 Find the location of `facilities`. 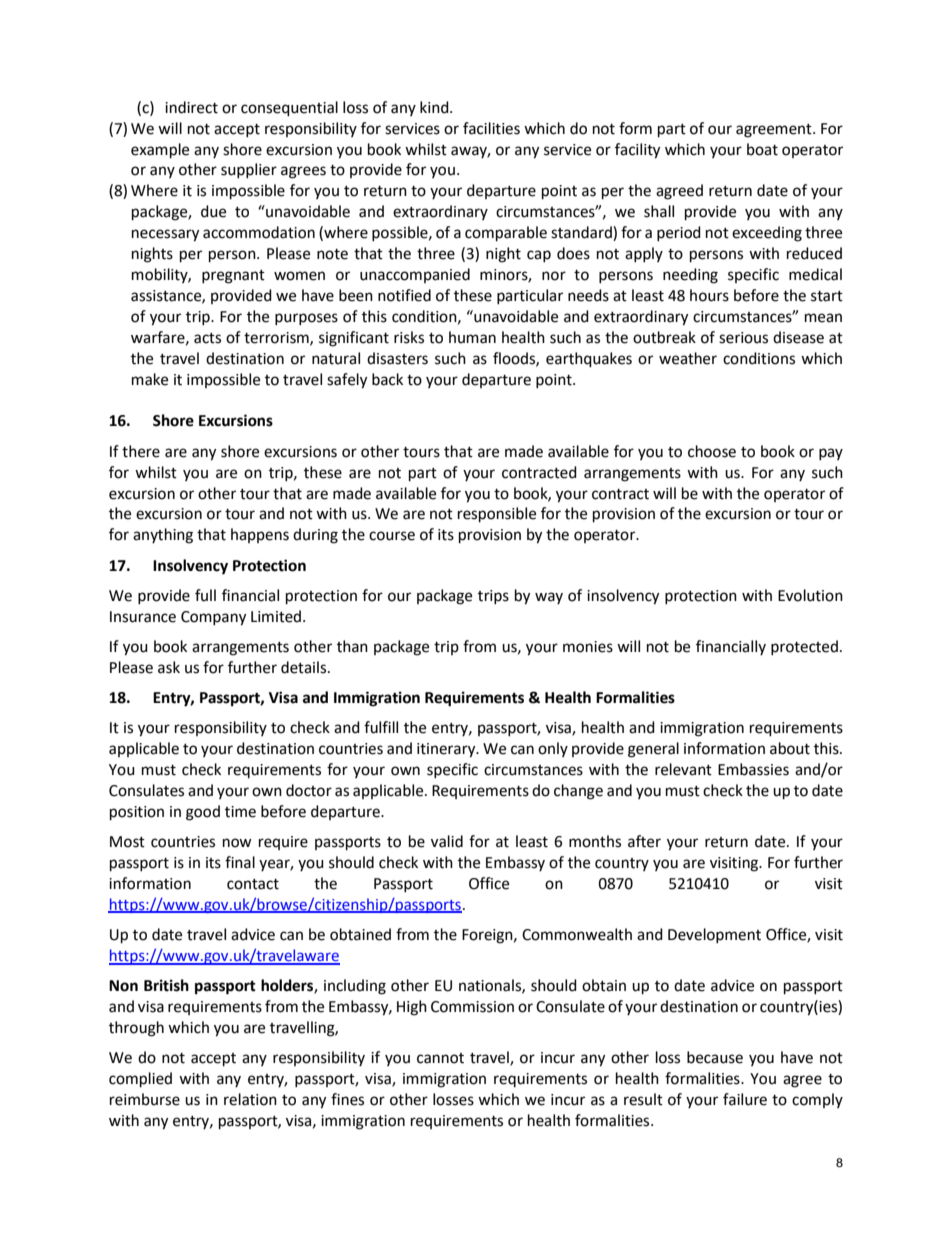

facilities is located at coordinates (491, 128).
